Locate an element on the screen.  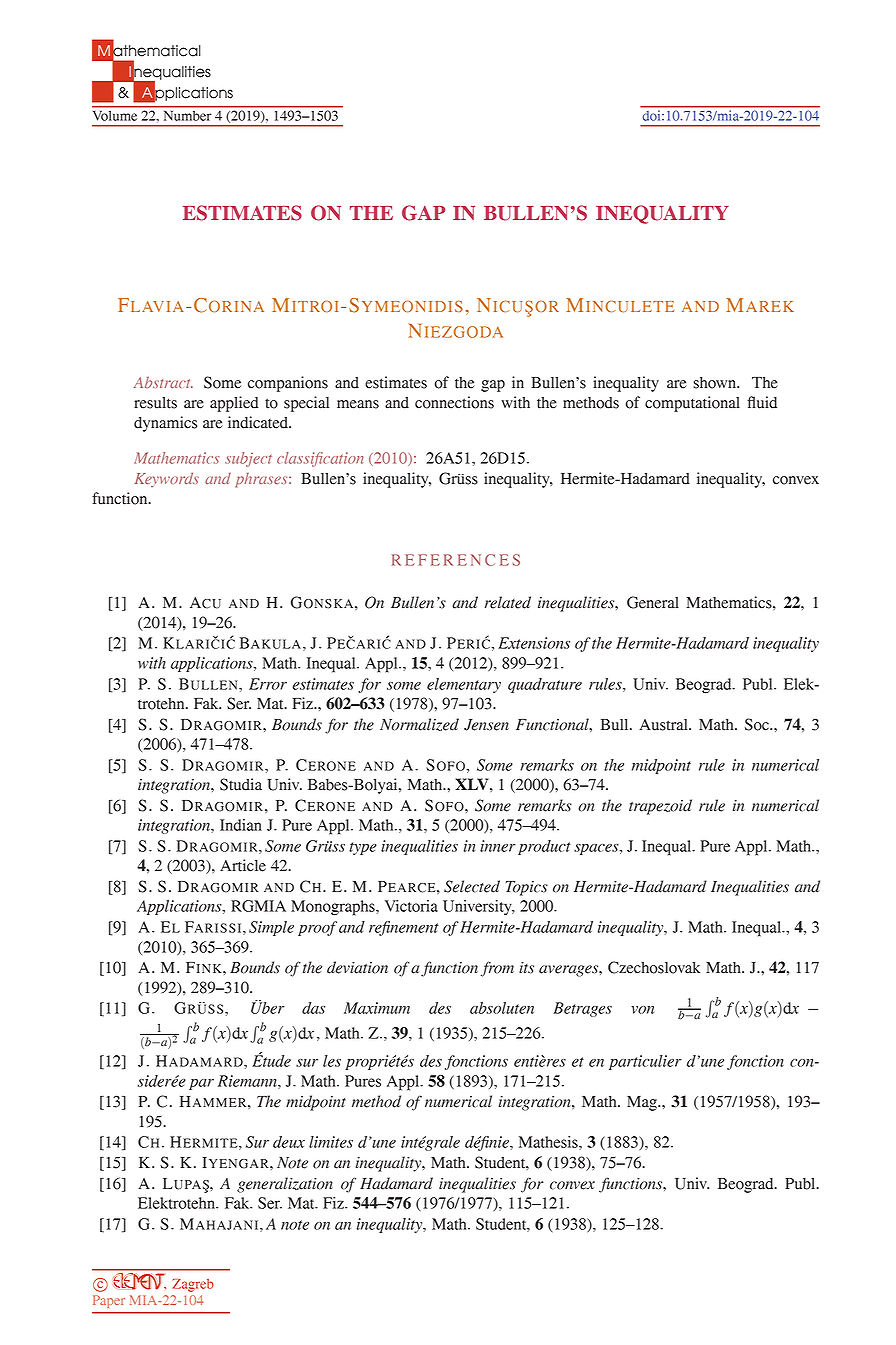
REFERENCES is located at coordinates (456, 560).
